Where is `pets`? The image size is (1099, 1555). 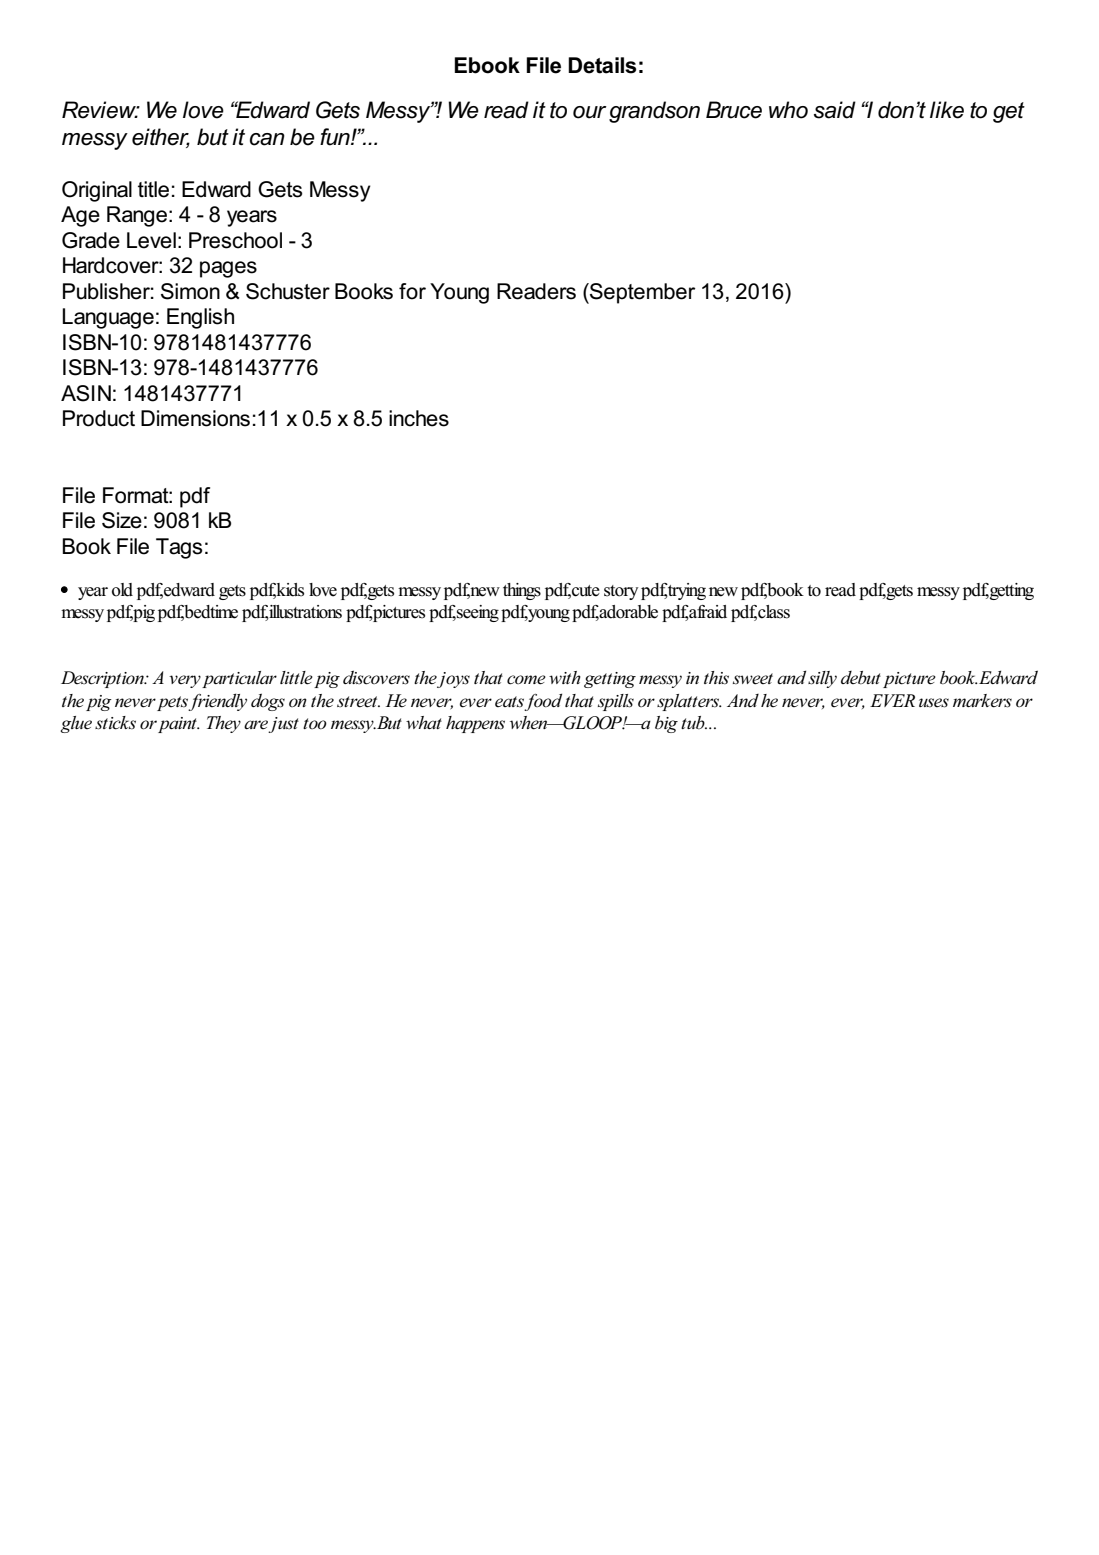 pets is located at coordinates (173, 703).
